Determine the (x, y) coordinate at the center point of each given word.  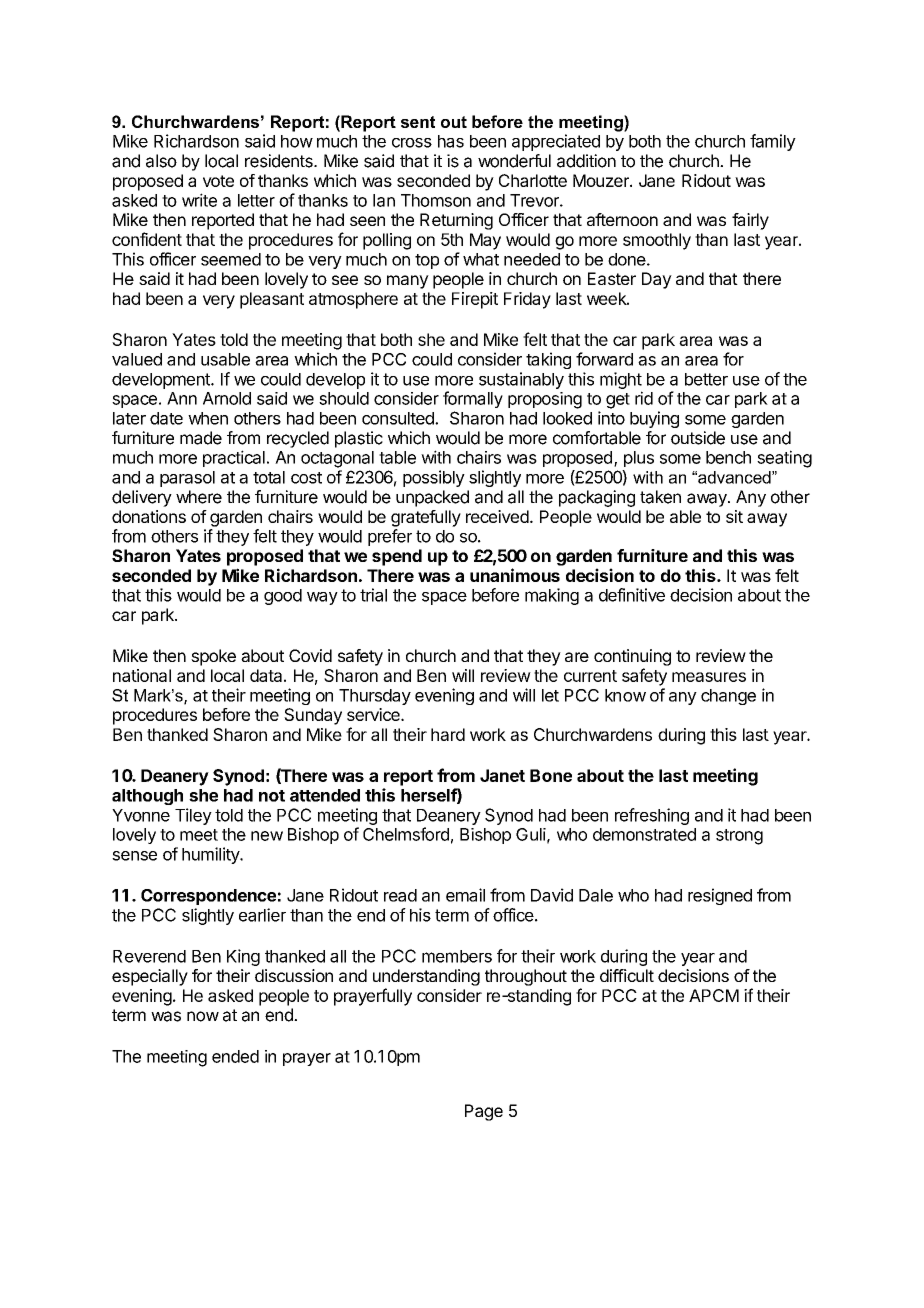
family (773, 142)
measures (709, 677)
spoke (213, 657)
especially (150, 977)
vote (218, 181)
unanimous (515, 575)
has (451, 141)
